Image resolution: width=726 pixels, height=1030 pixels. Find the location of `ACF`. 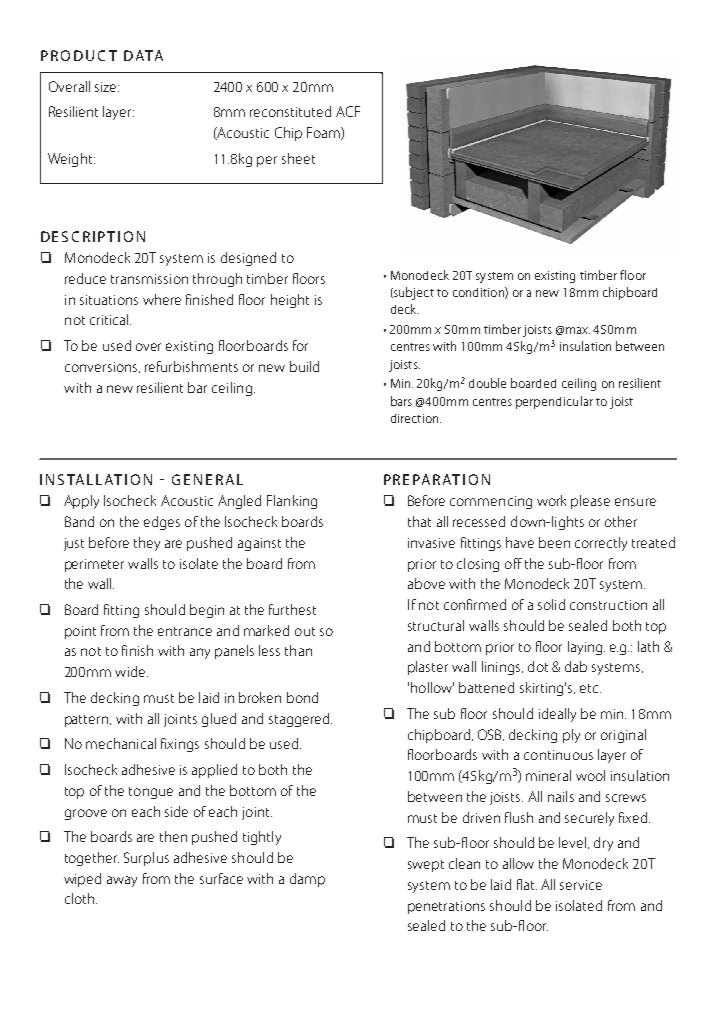

ACF is located at coordinates (348, 111).
